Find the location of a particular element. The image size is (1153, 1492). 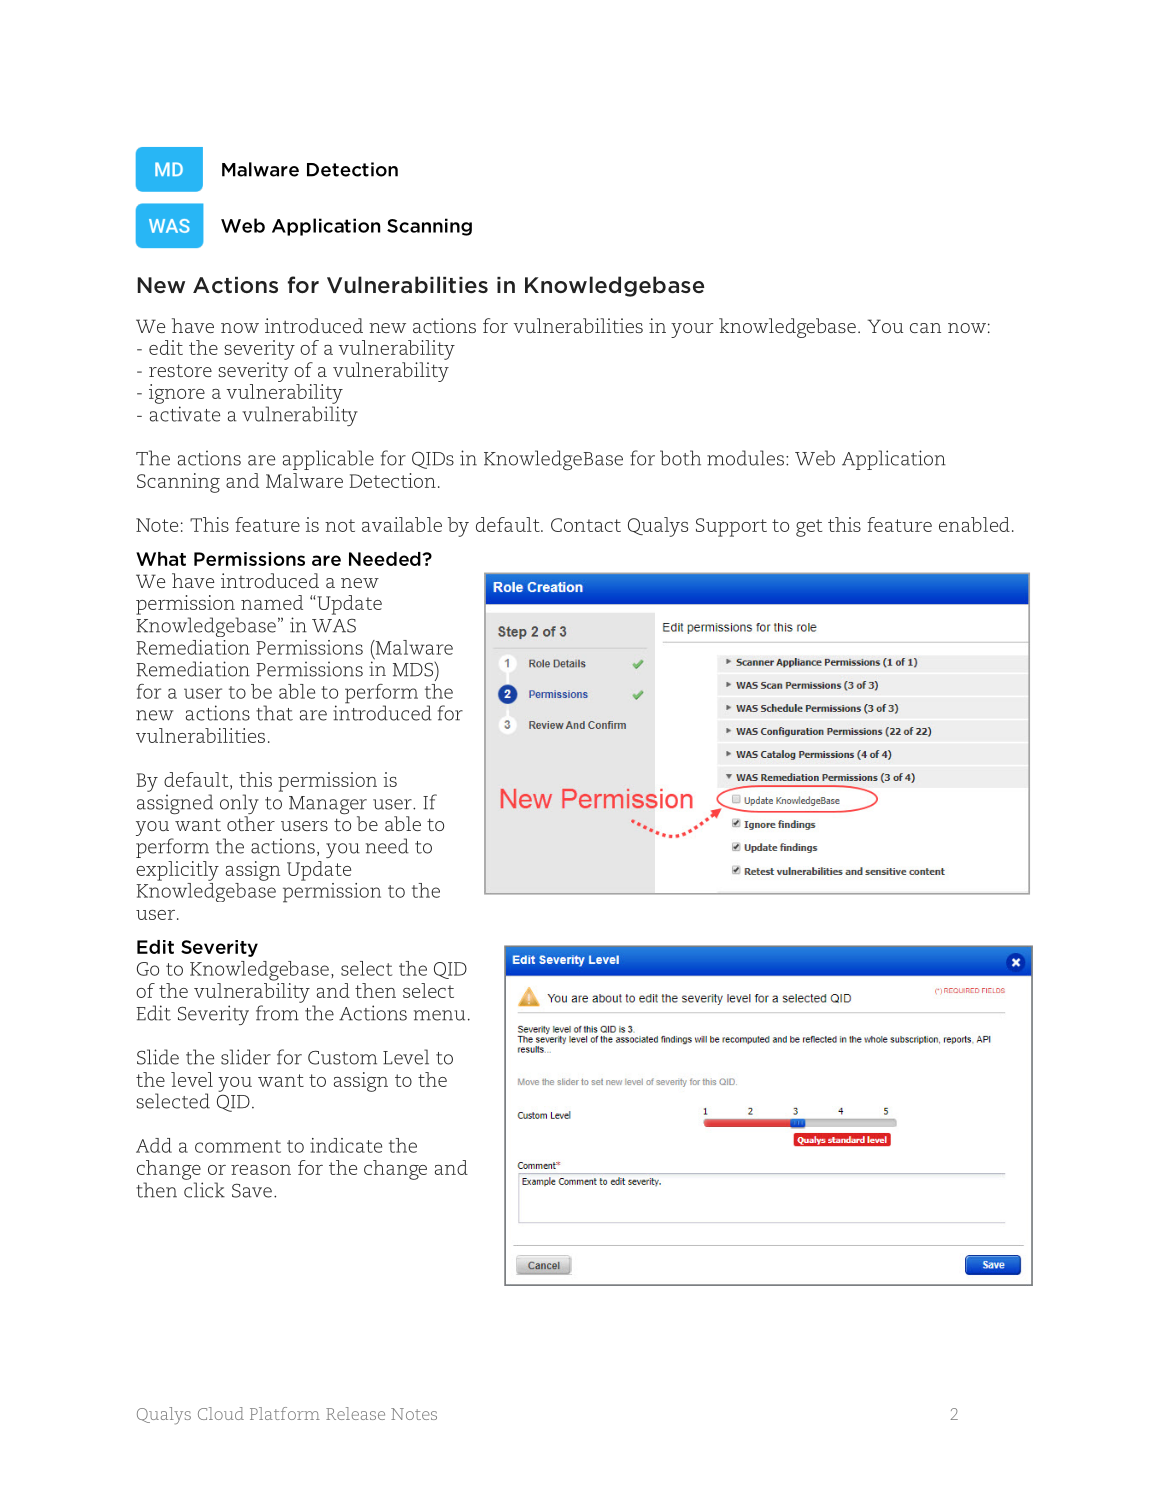

Manager is located at coordinates (328, 806).
